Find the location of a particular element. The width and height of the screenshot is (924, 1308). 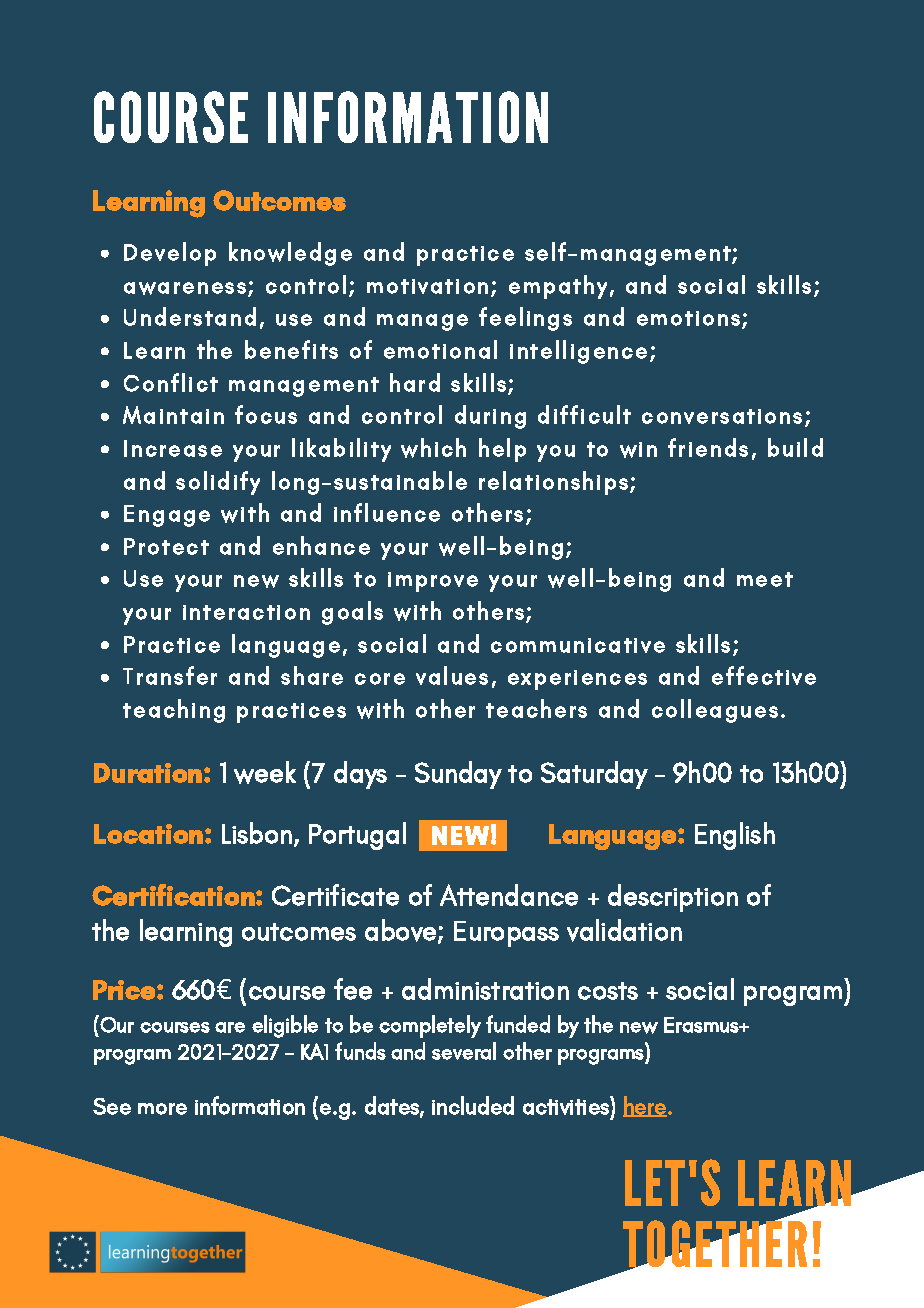

friends is located at coordinates (708, 447).
